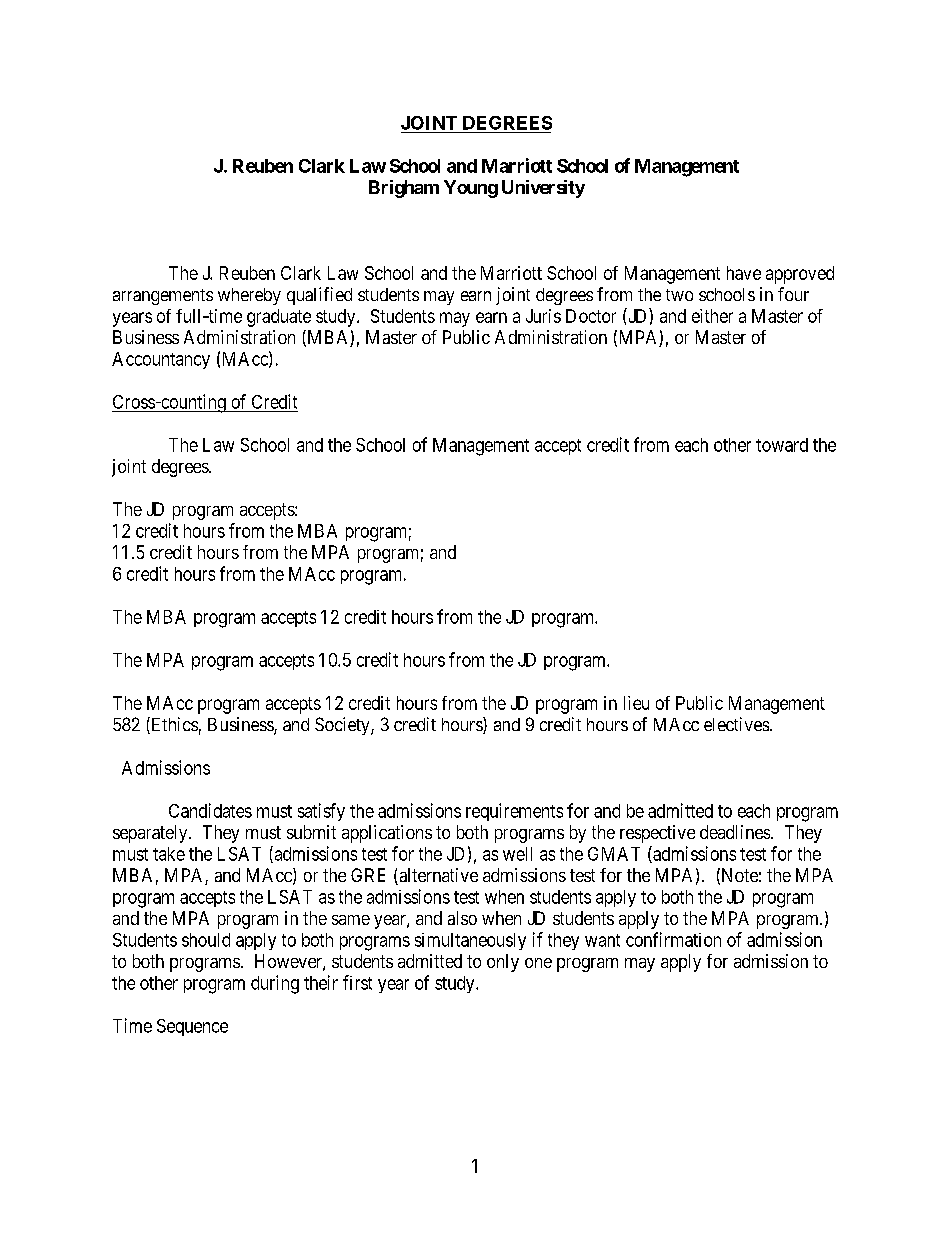  What do you see at coordinates (514, 812) in the page?
I see `requirements` at bounding box center [514, 812].
